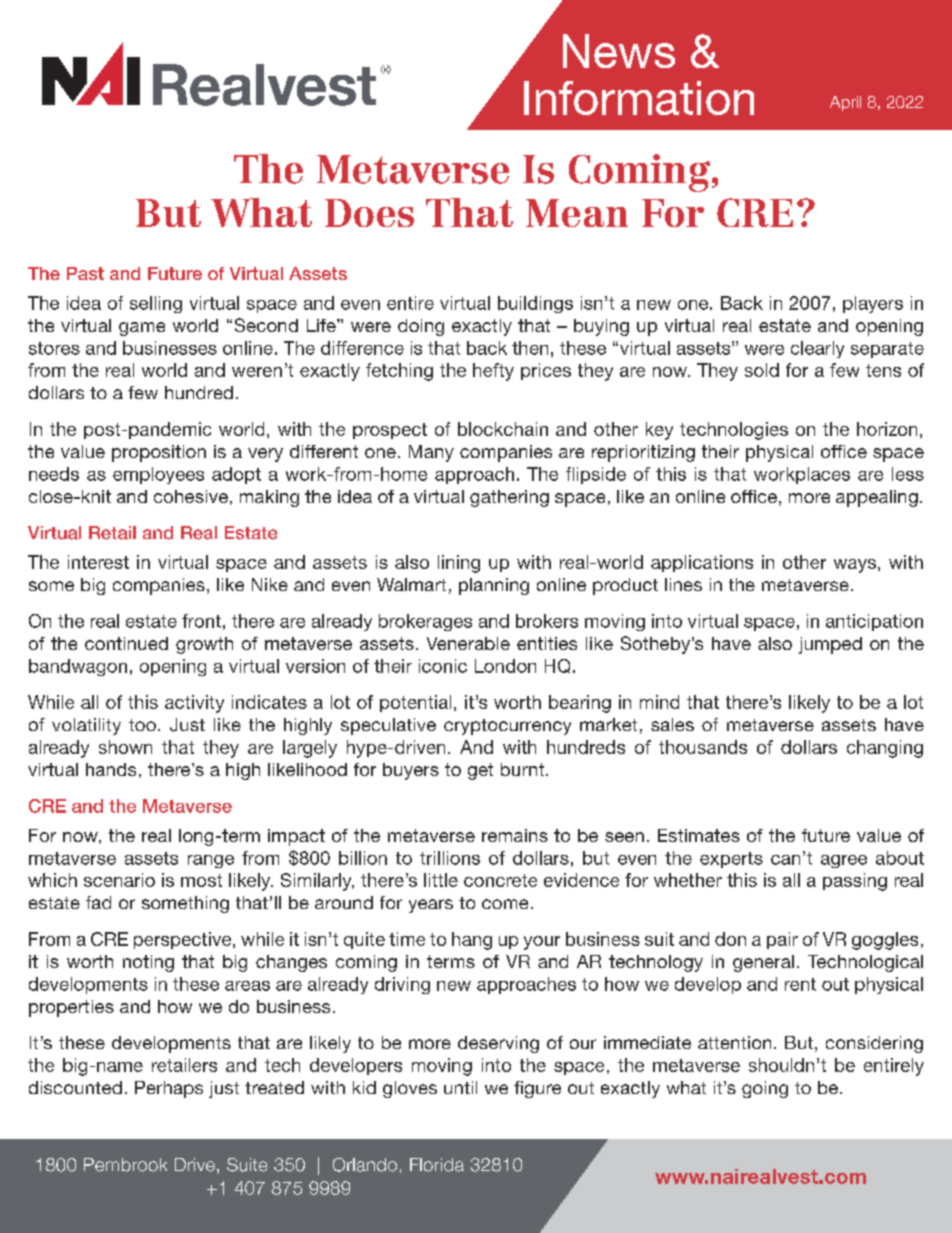 This screenshot has height=1233, width=952. I want to click on sold, so click(762, 370).
